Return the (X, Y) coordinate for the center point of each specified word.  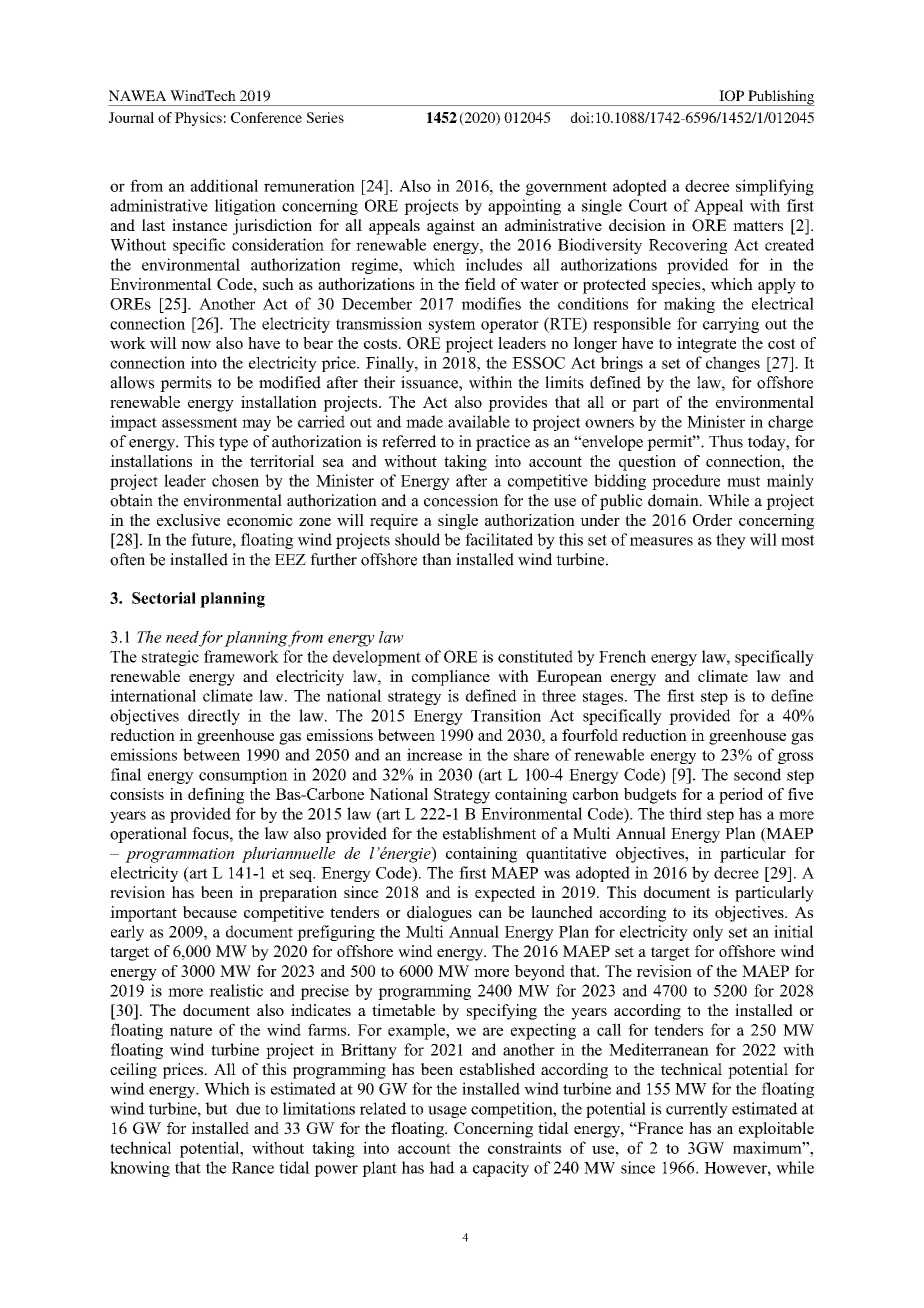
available (479, 421)
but (216, 1108)
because (210, 912)
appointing (524, 207)
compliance (451, 678)
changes (733, 364)
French (622, 656)
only (708, 933)
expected (505, 894)
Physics (198, 119)
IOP (731, 95)
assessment (199, 422)
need (182, 637)
